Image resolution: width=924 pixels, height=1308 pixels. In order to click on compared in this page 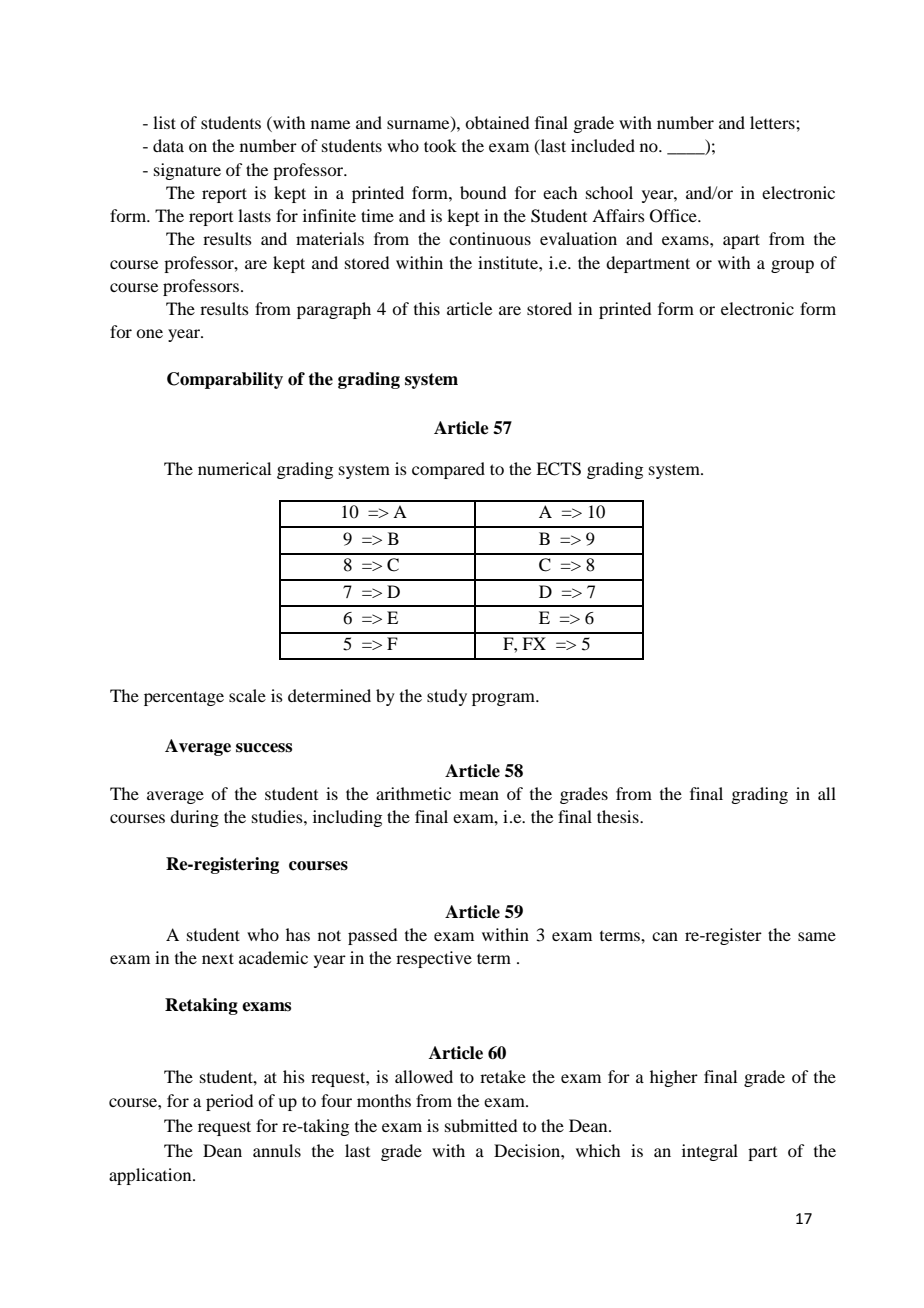, I will do `click(448, 470)`.
